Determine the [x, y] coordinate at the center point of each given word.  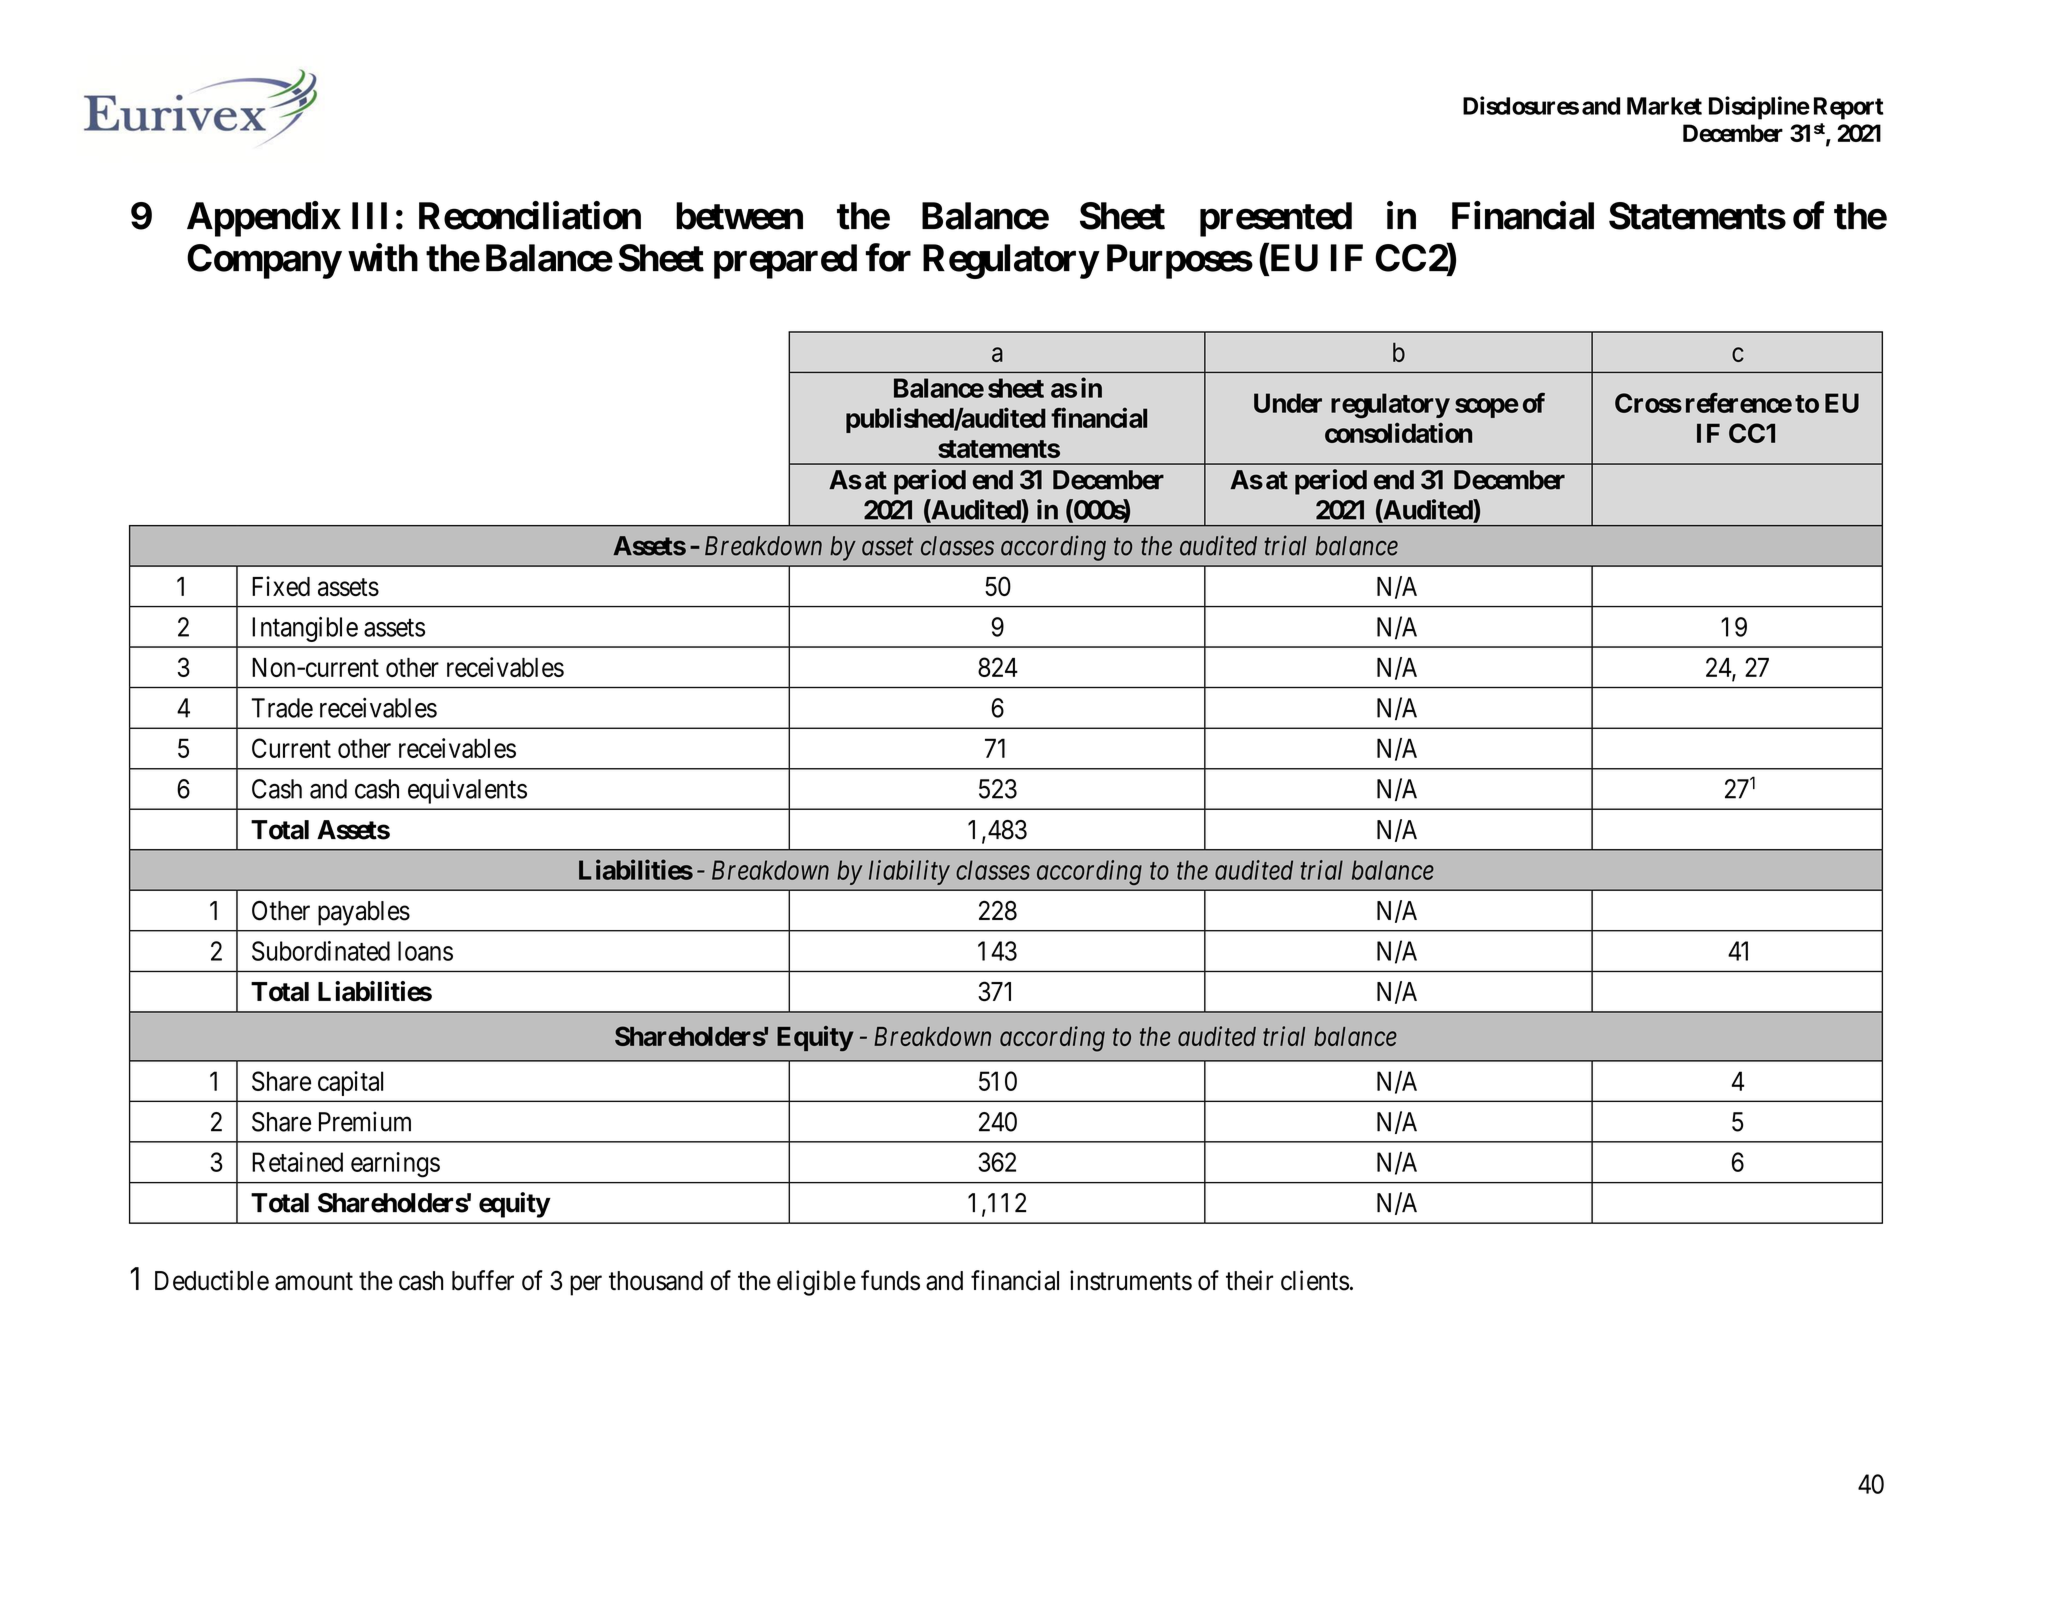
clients [1315, 1280]
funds [890, 1280]
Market [1664, 106]
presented [1276, 219]
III [369, 215]
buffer [483, 1280]
